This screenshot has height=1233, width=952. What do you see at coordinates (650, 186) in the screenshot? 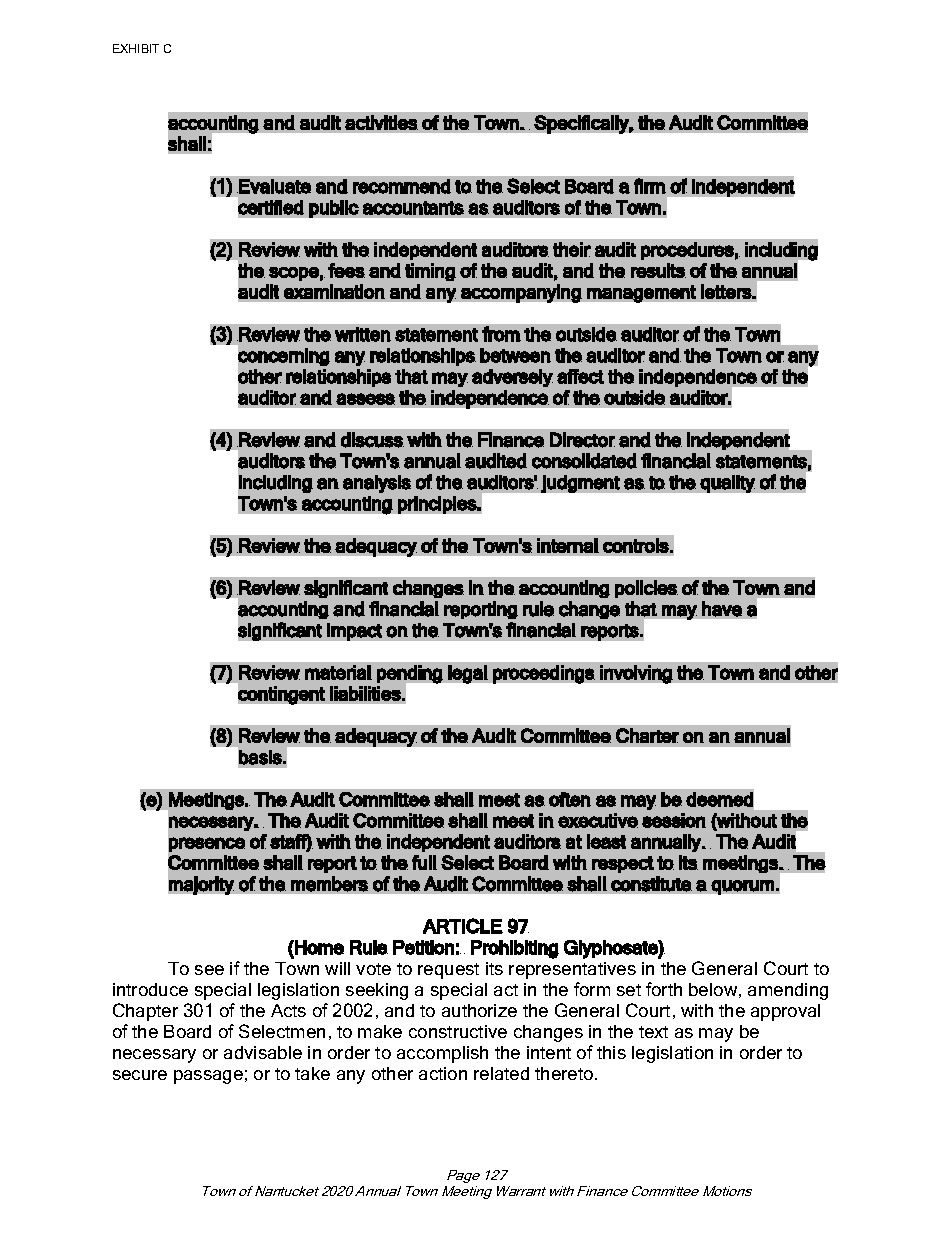
I see `firm` at bounding box center [650, 186].
